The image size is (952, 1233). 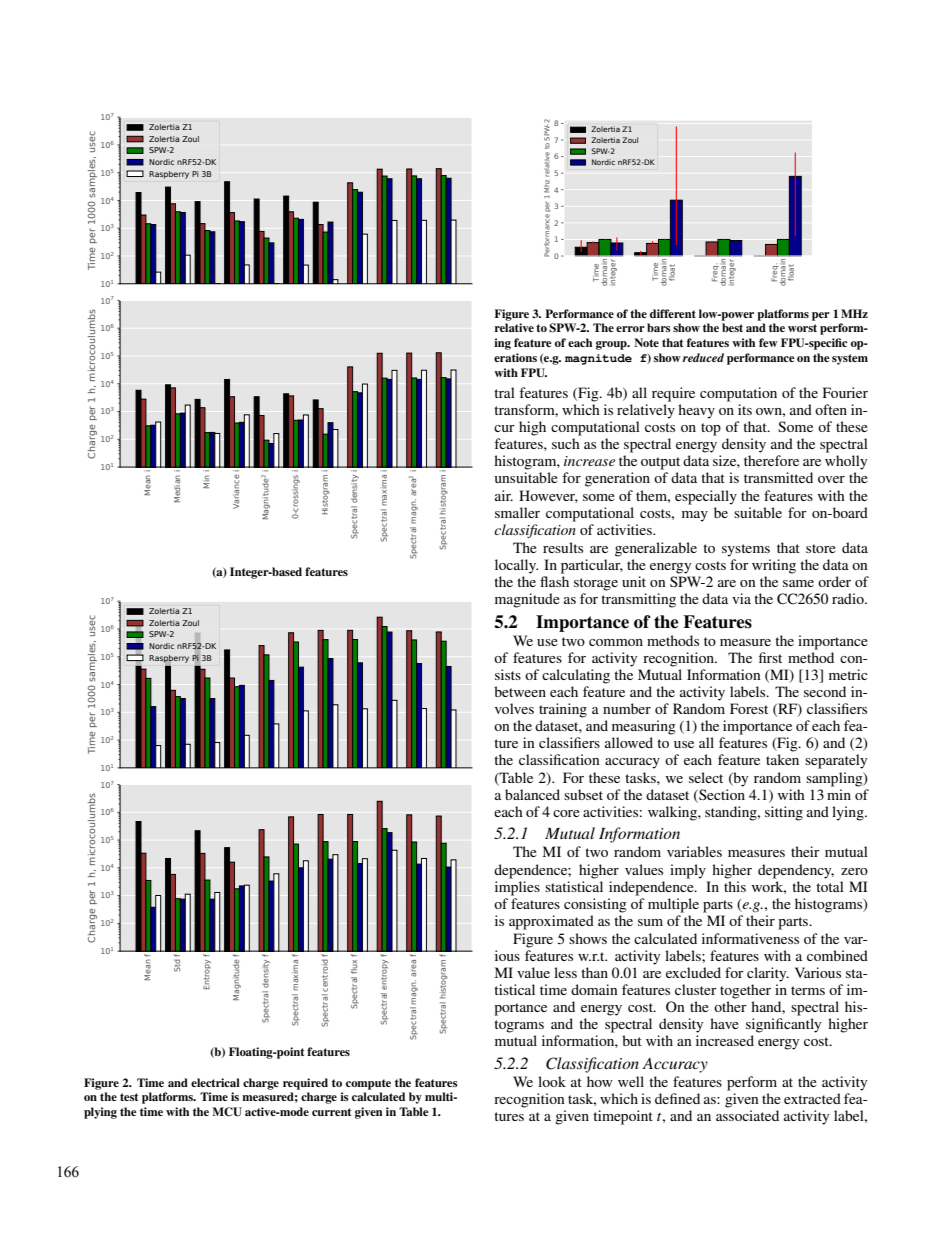 I want to click on Forest, so click(x=749, y=708).
